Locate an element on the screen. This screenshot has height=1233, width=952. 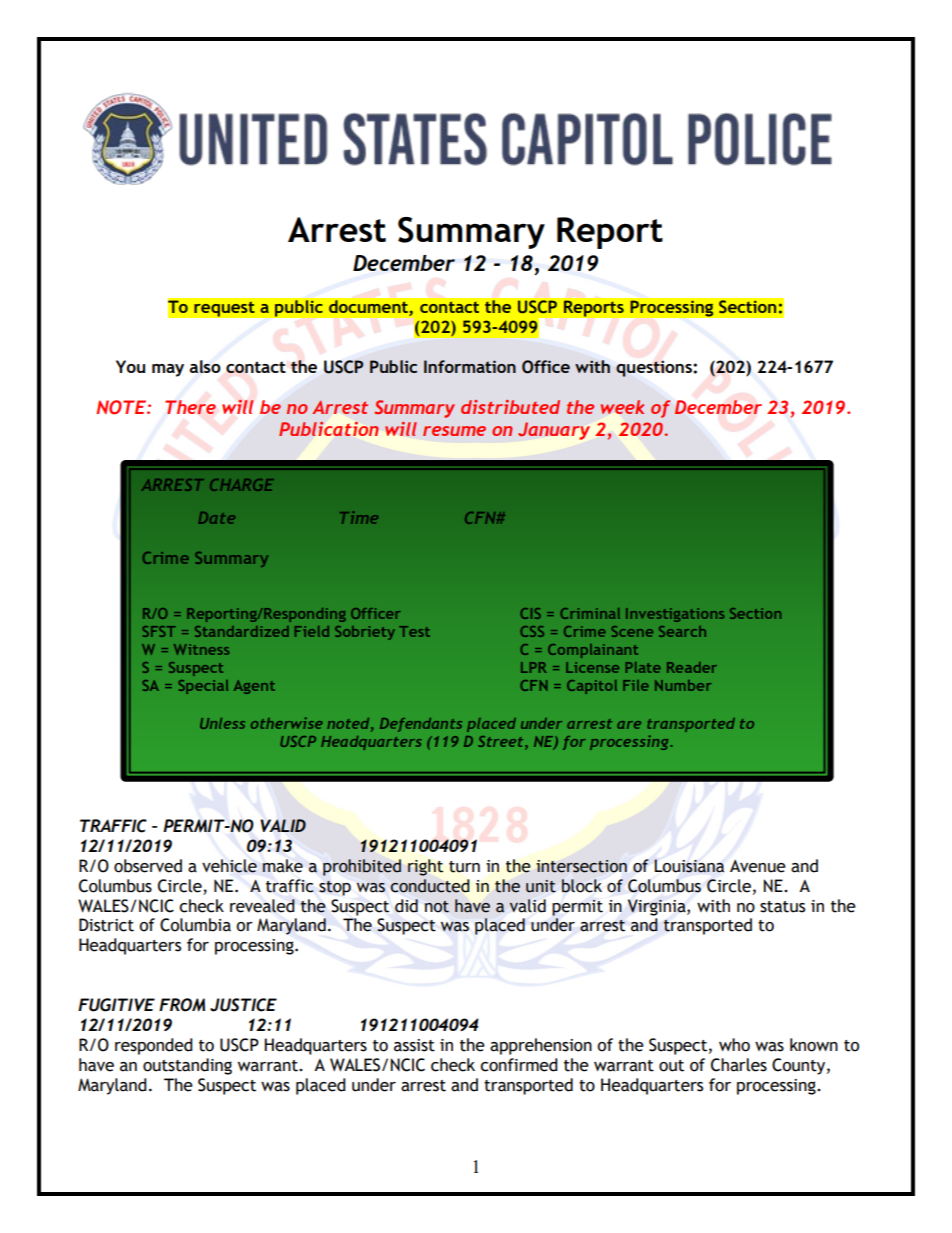
responded is located at coordinates (154, 1046).
